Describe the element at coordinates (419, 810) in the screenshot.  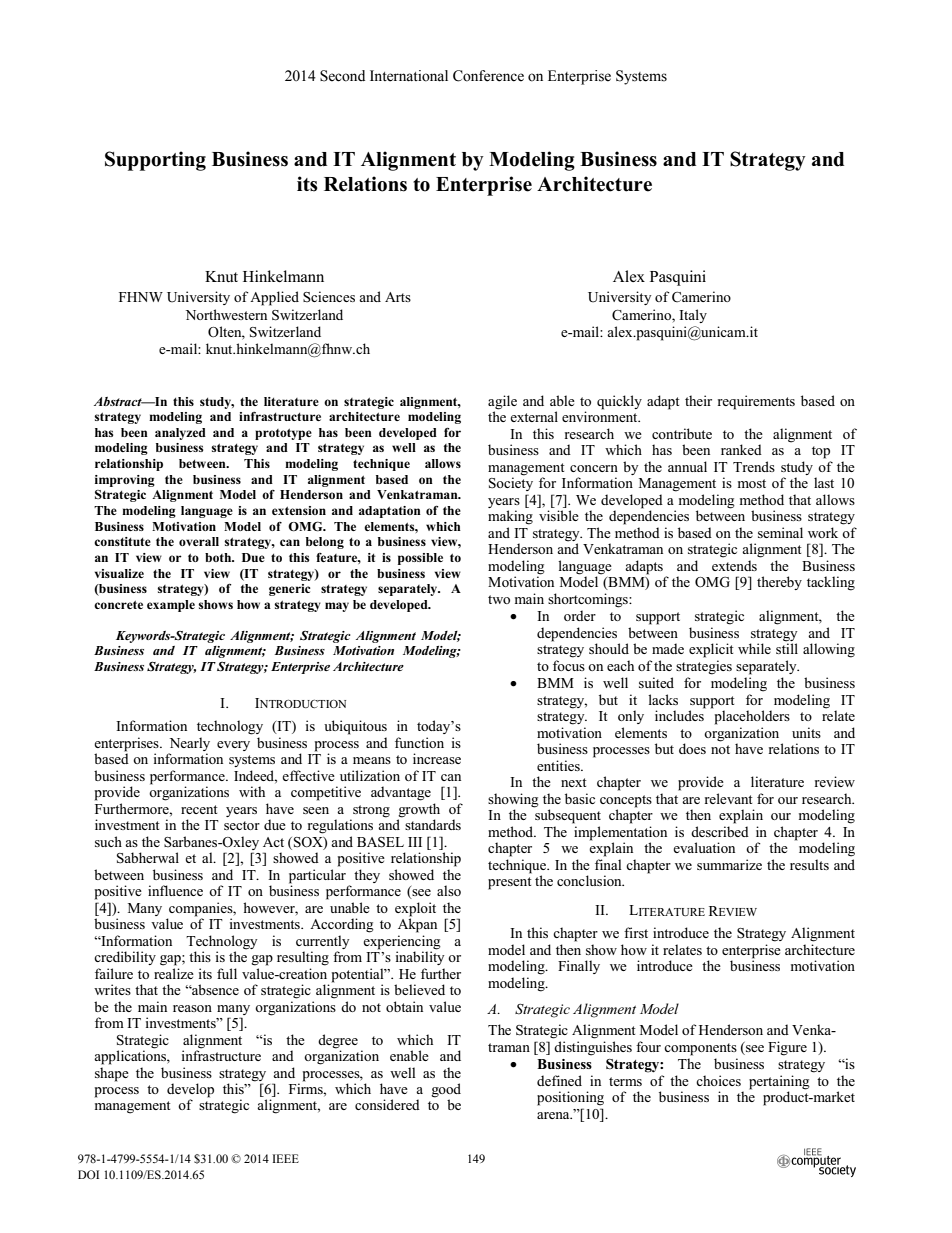
I see `growth` at that location.
